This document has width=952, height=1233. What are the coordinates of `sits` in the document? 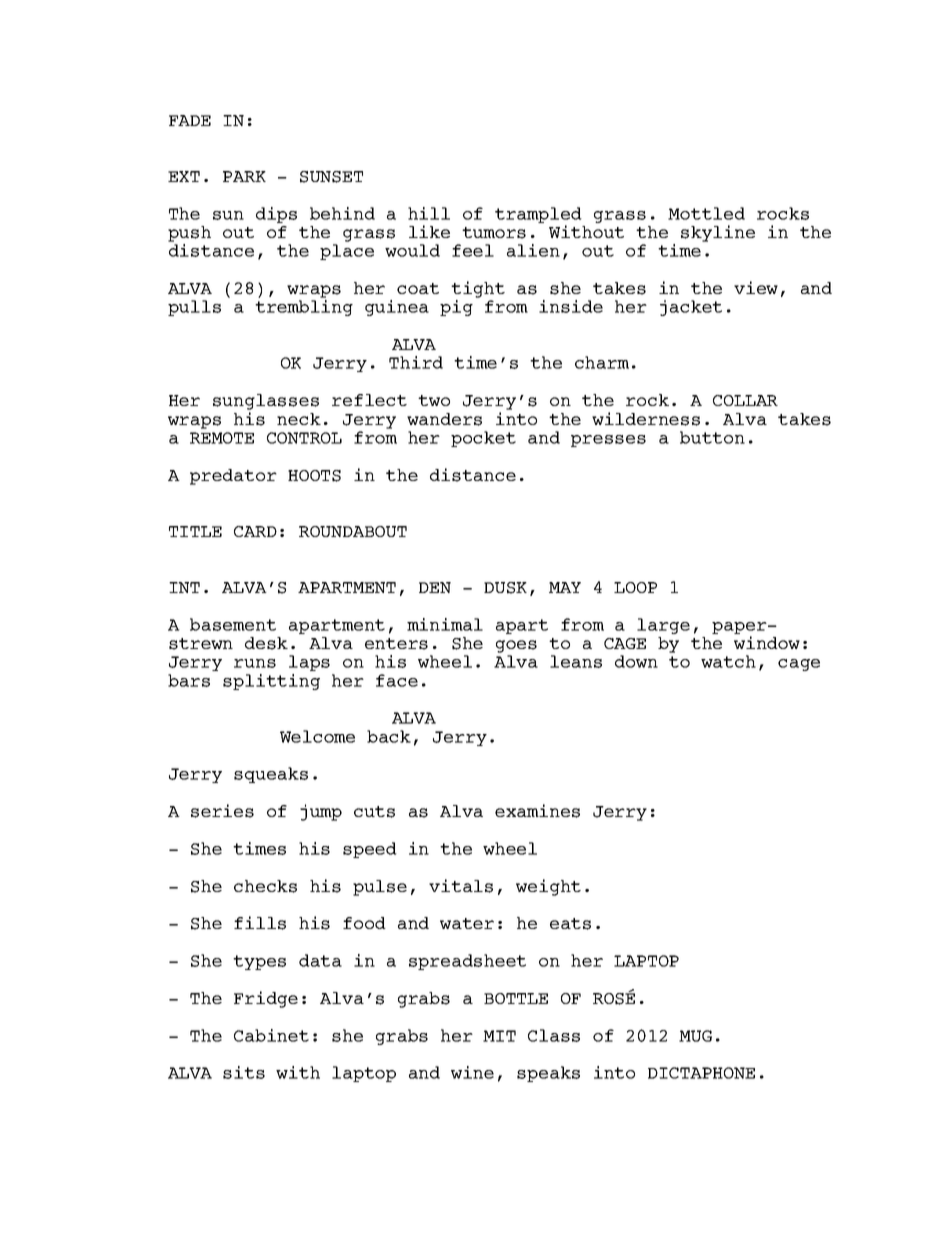 It's located at (244, 1072).
